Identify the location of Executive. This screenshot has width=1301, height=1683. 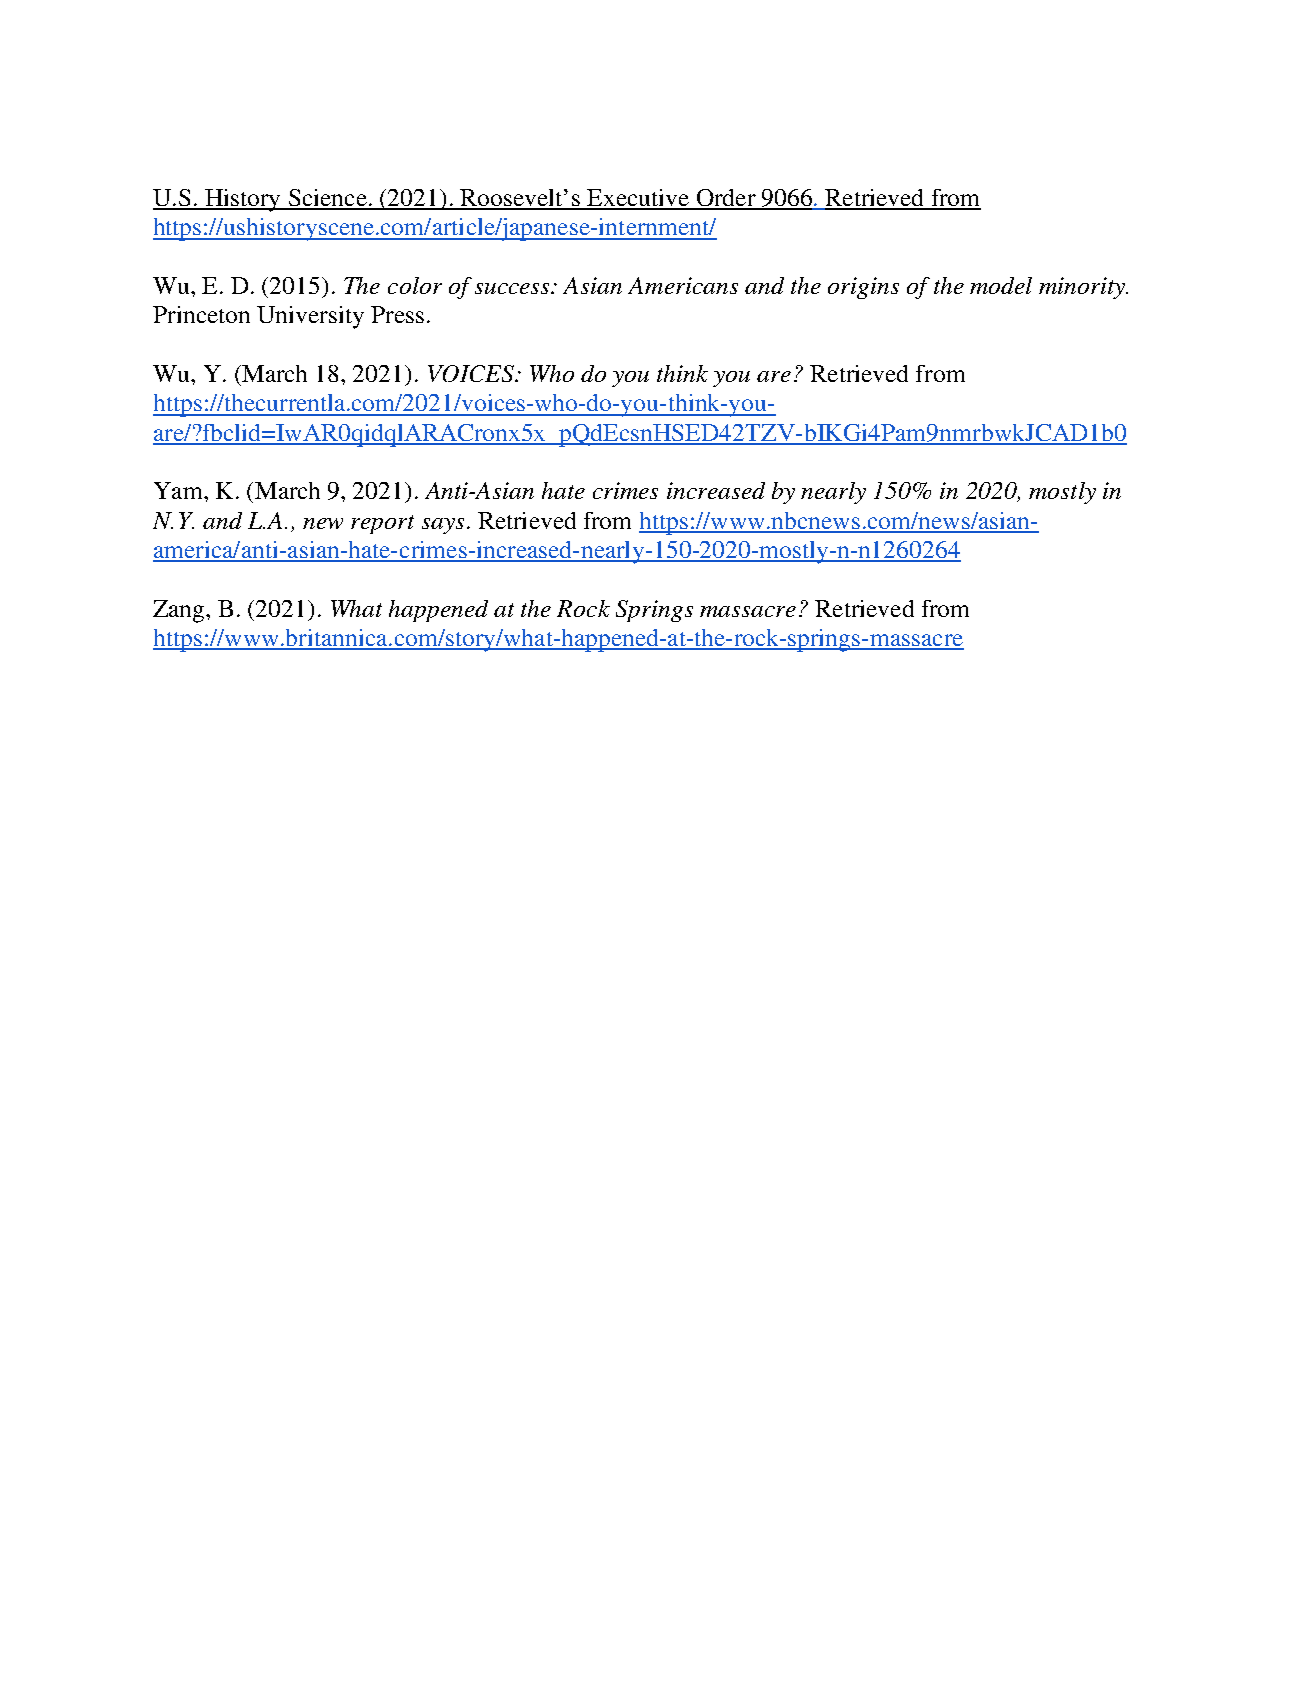
(638, 199).
